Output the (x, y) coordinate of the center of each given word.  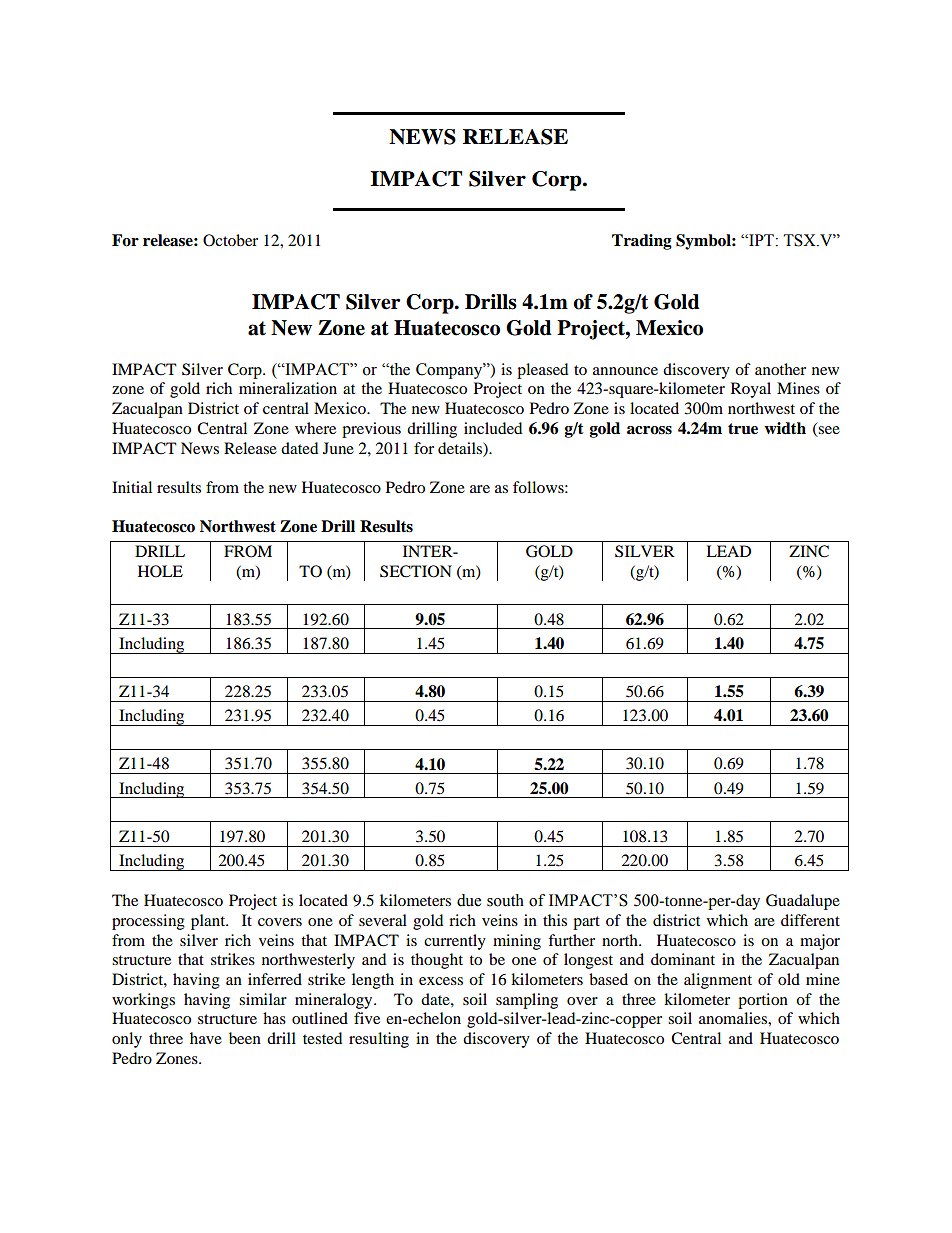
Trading (642, 242)
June (338, 448)
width (785, 428)
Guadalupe (803, 902)
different (810, 920)
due (469, 900)
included (493, 428)
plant (209, 922)
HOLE (160, 571)
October (230, 240)
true (743, 429)
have (206, 1038)
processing (148, 922)
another (780, 369)
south (505, 900)
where (315, 428)
